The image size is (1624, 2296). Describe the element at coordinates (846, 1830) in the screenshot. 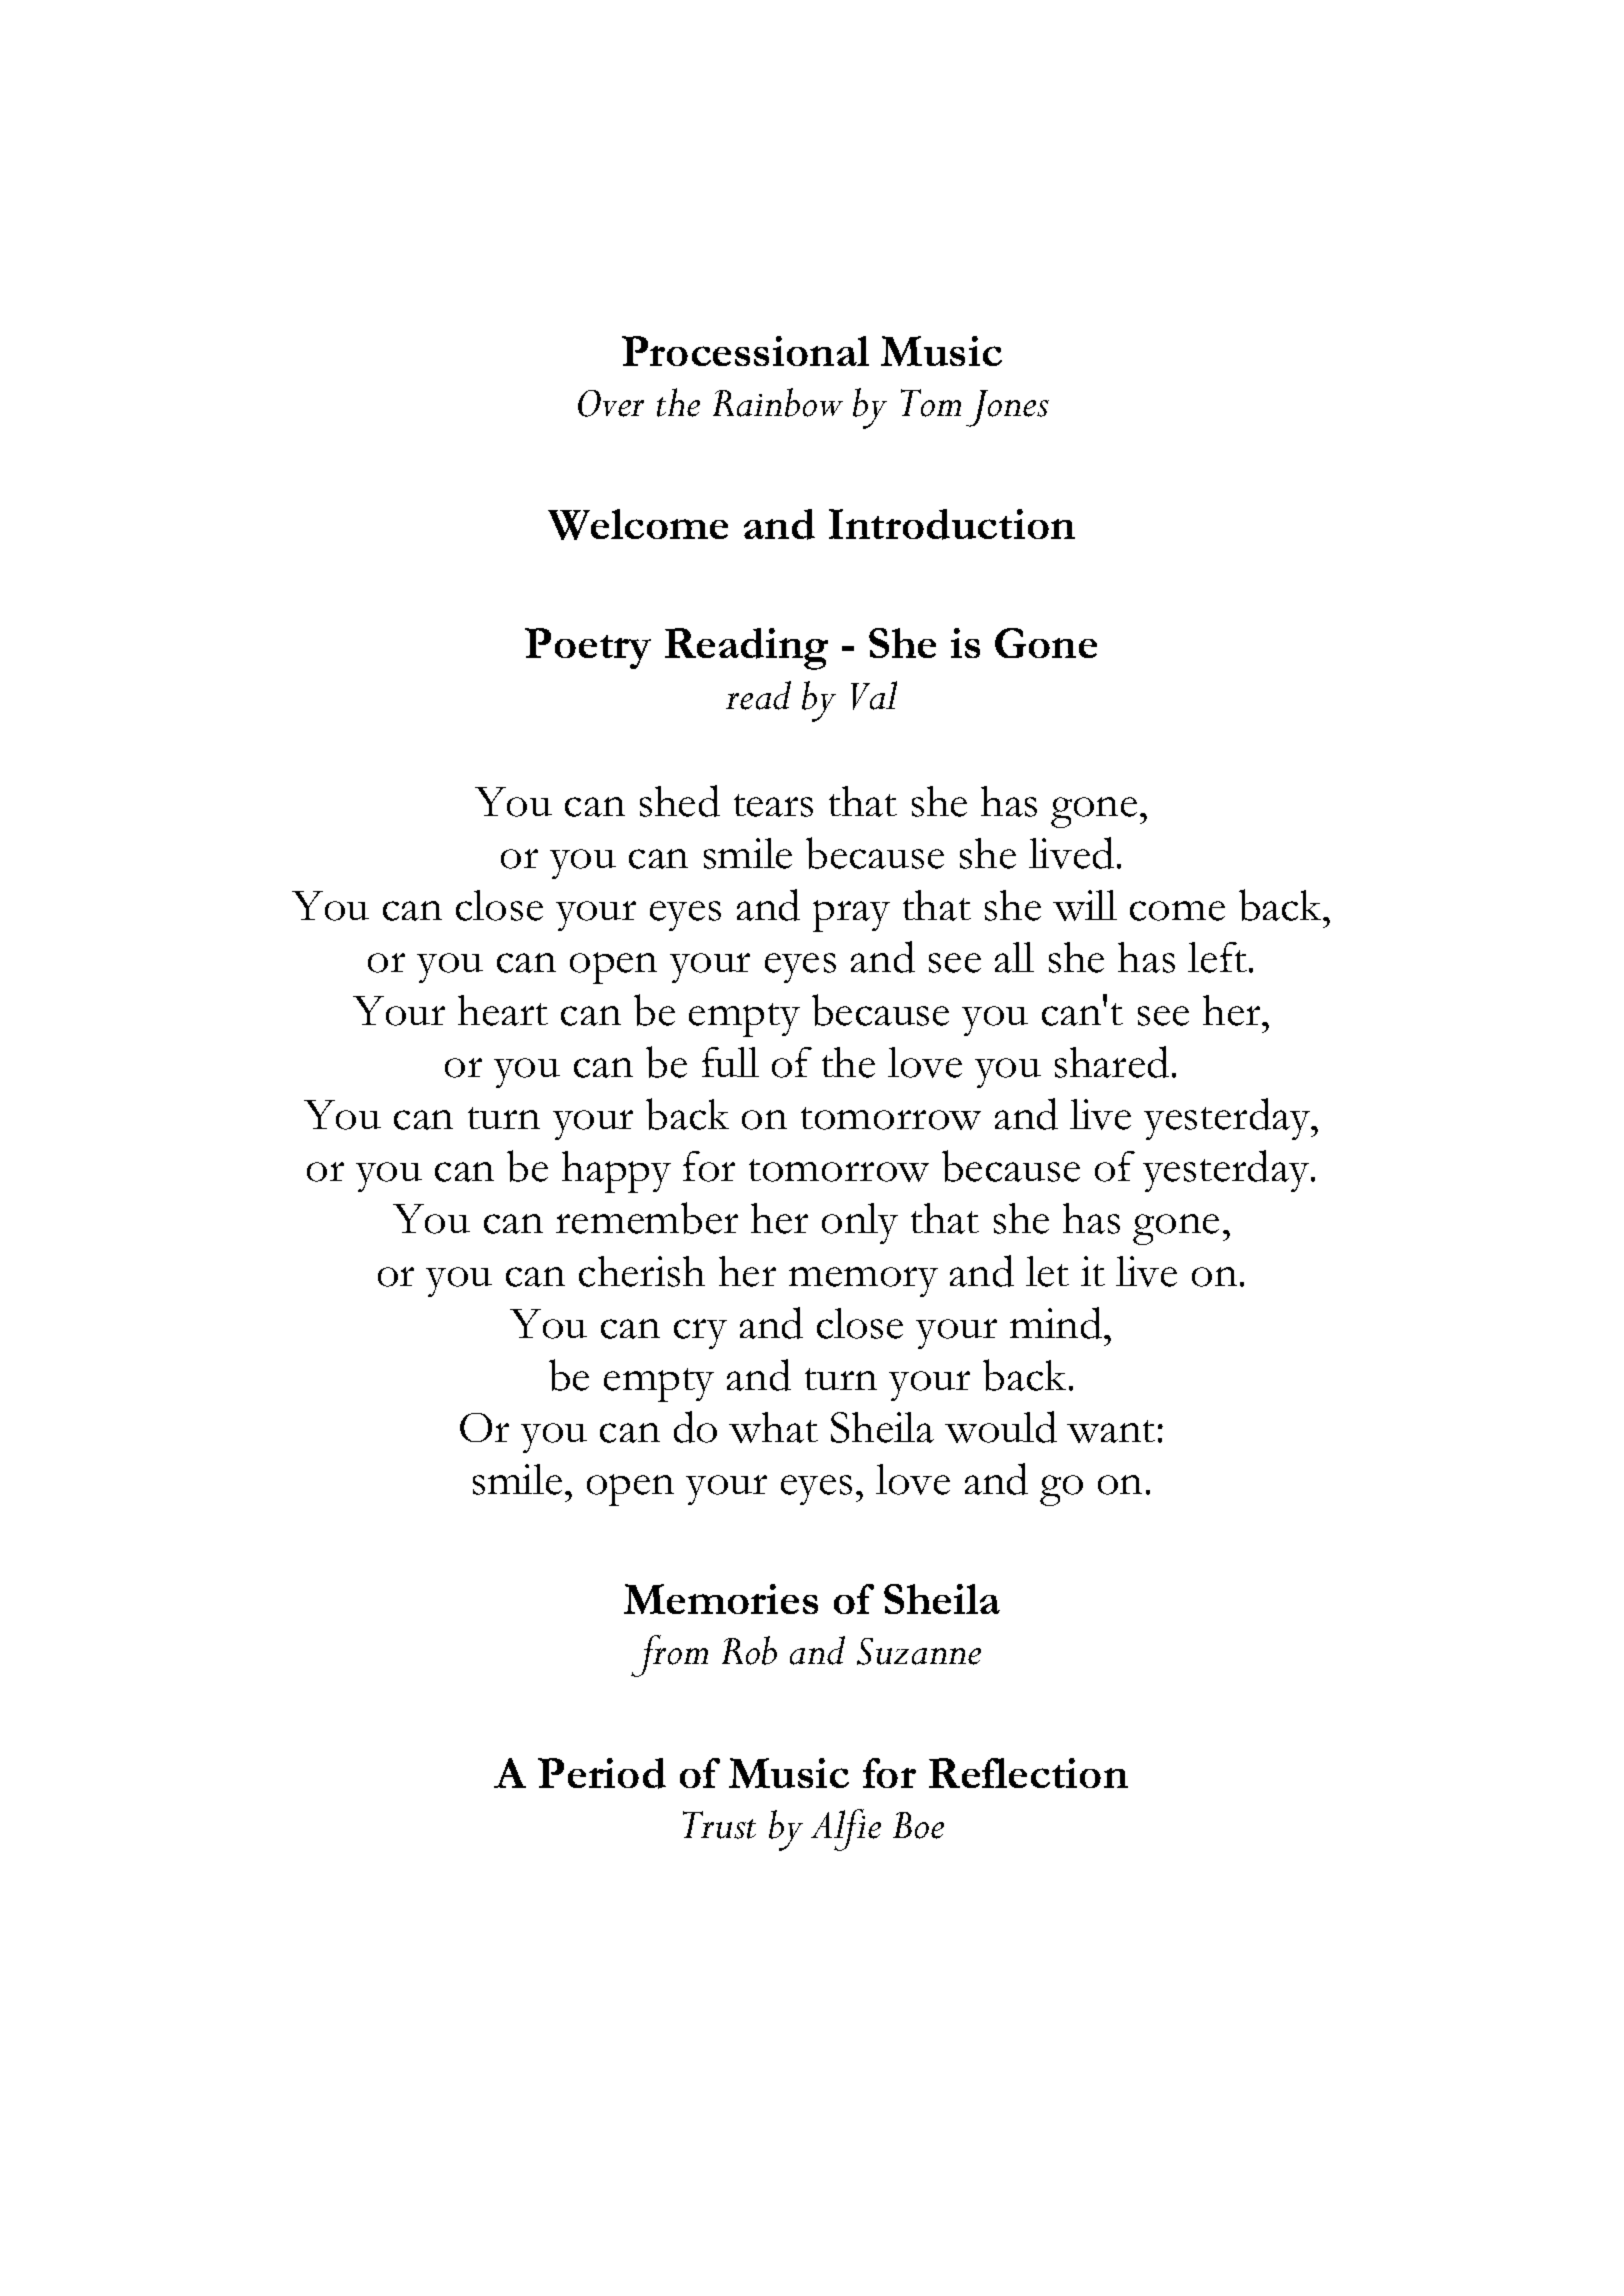

I see `Alfie` at that location.
